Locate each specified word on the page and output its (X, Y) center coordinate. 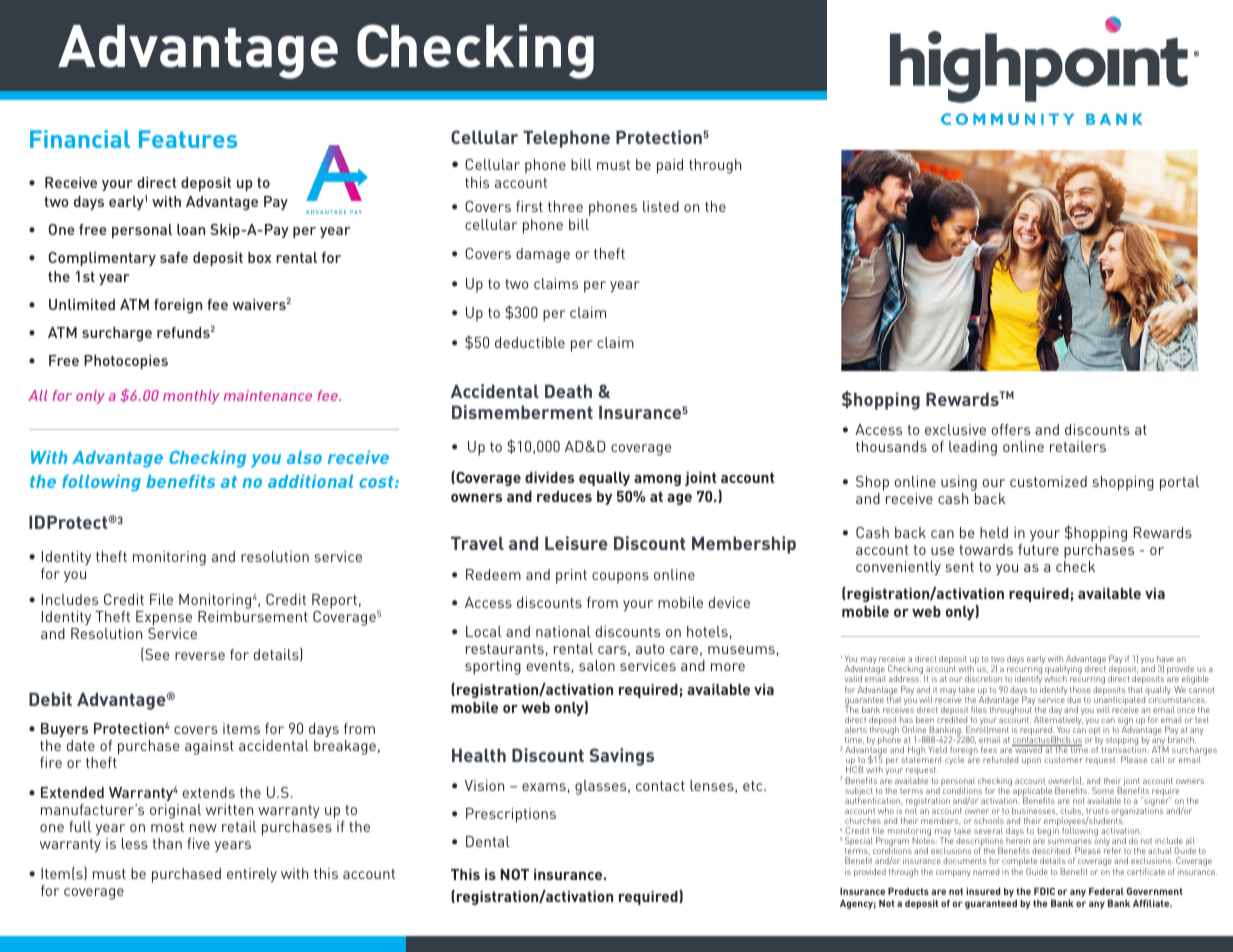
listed (661, 206)
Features (188, 139)
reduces (564, 496)
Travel (477, 543)
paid (670, 166)
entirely (252, 875)
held (994, 532)
